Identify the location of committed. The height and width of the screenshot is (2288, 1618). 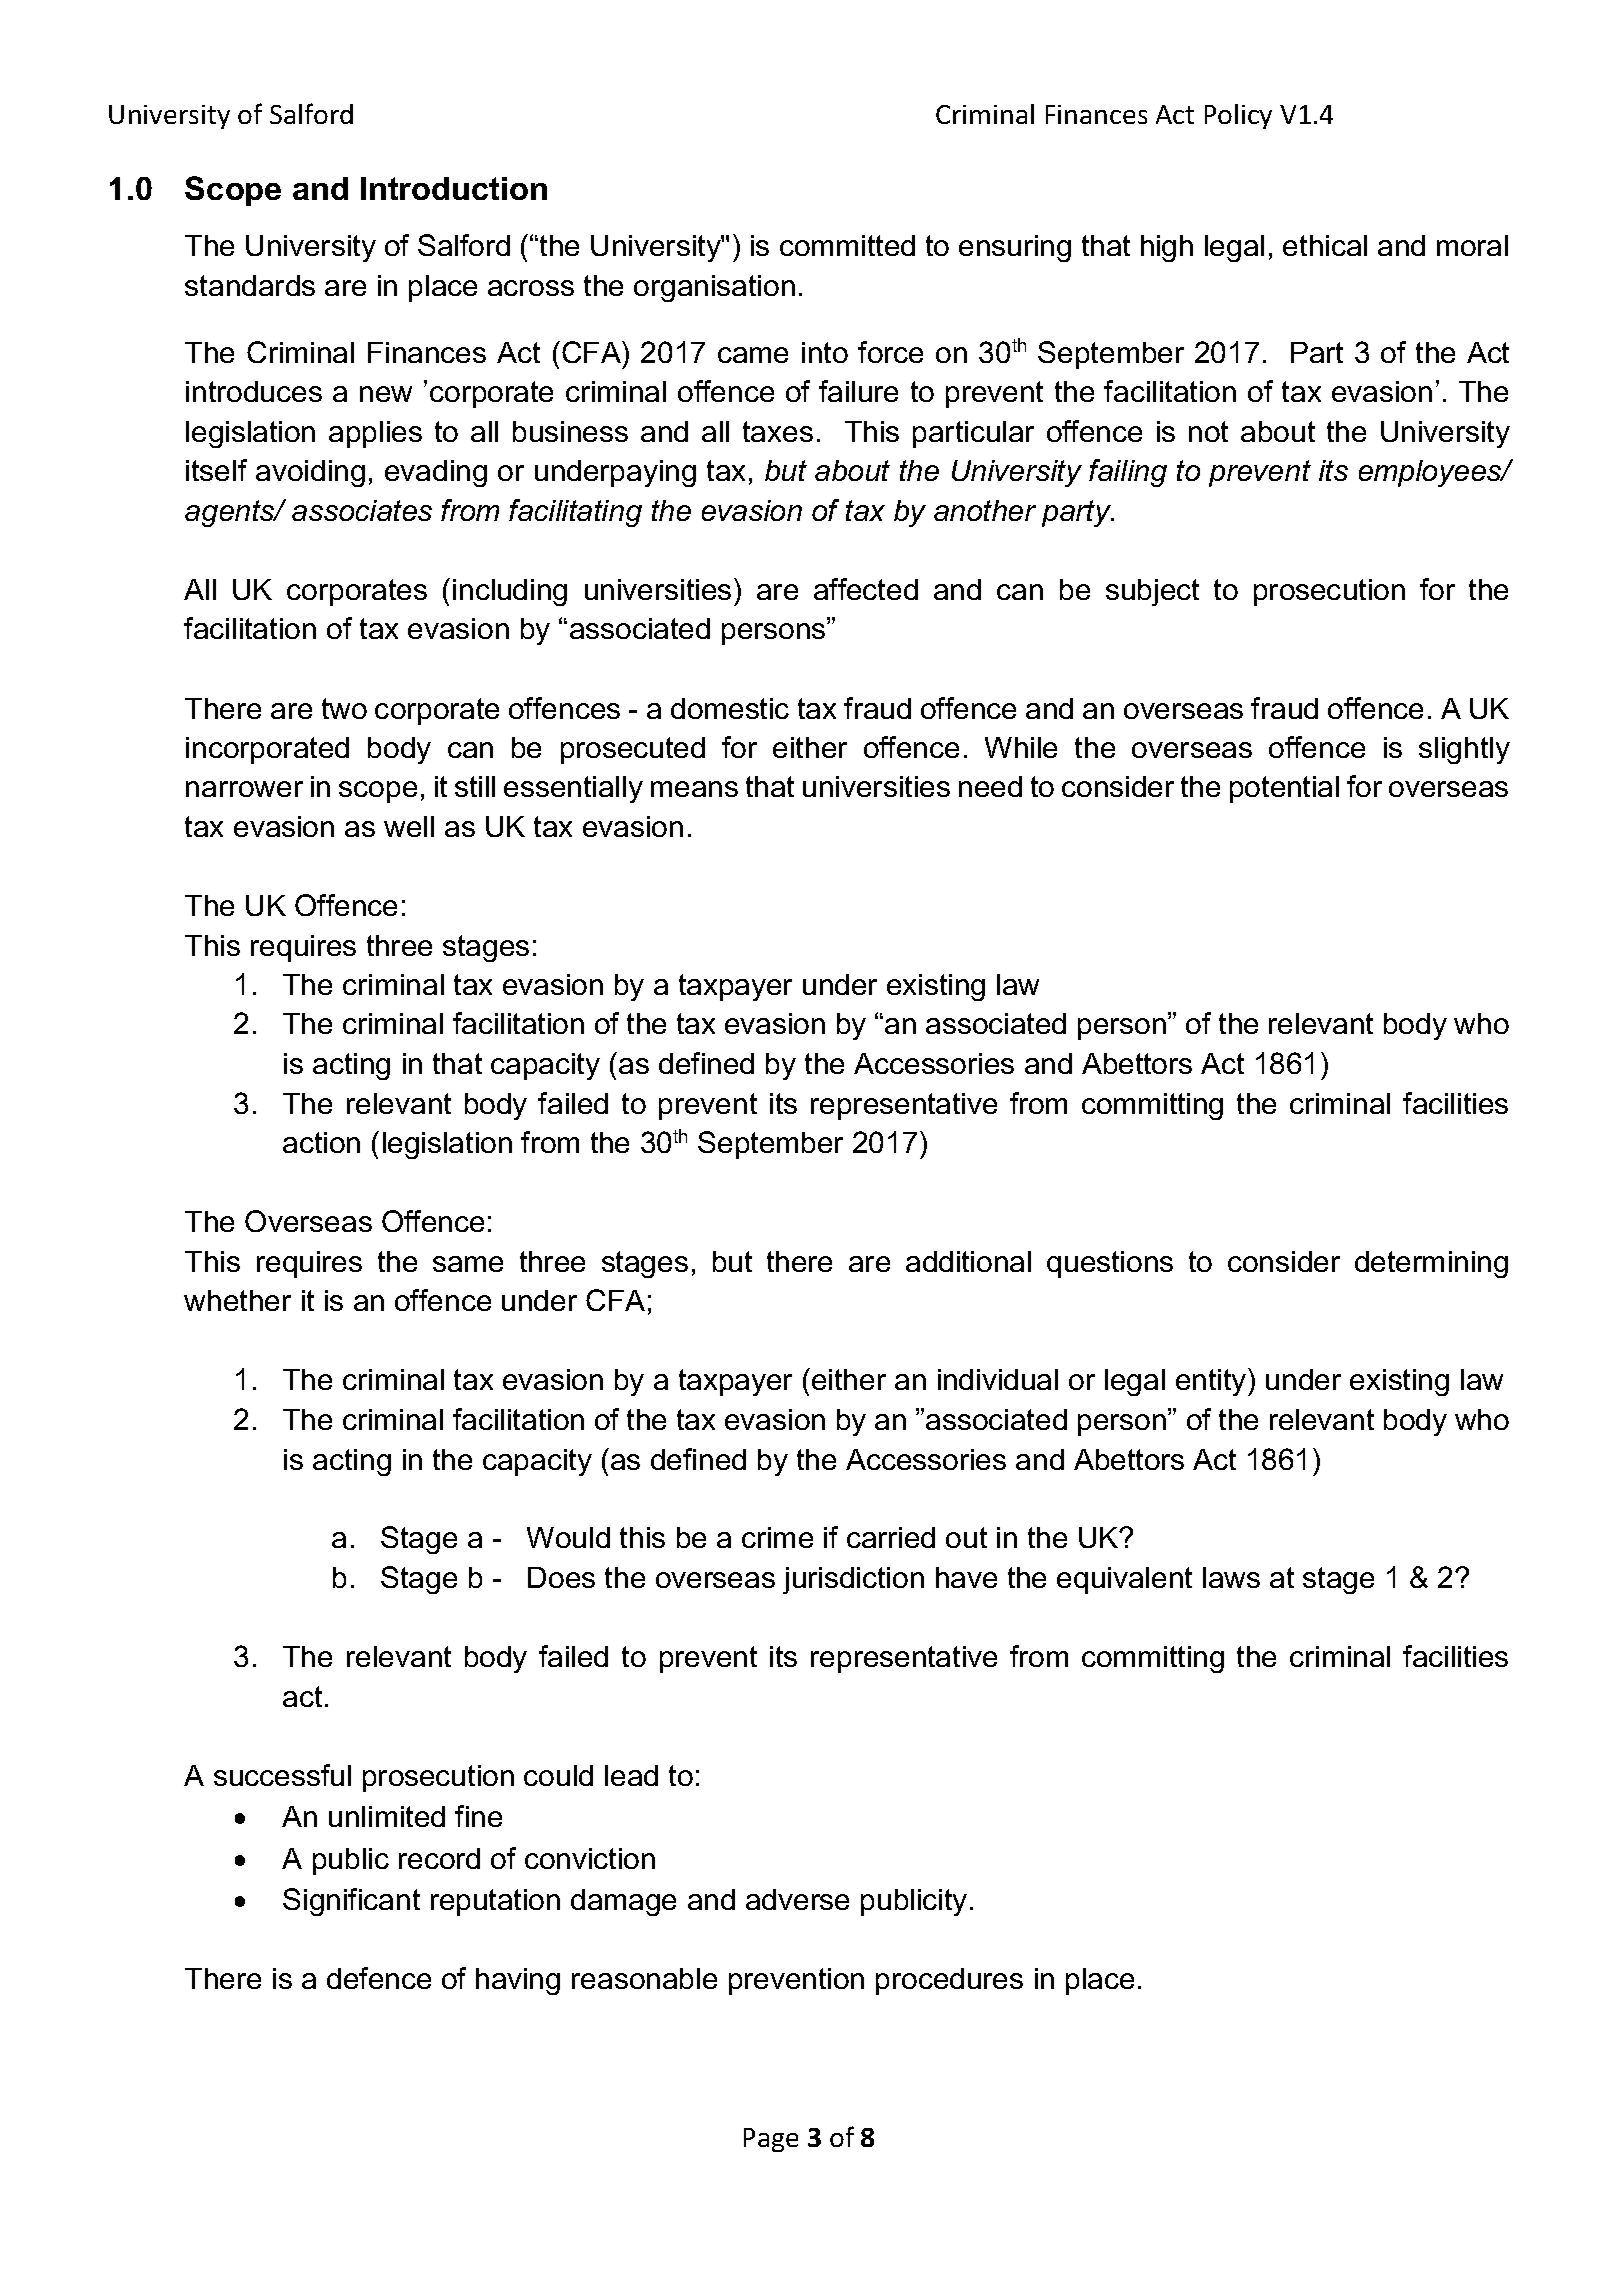
(847, 245).
